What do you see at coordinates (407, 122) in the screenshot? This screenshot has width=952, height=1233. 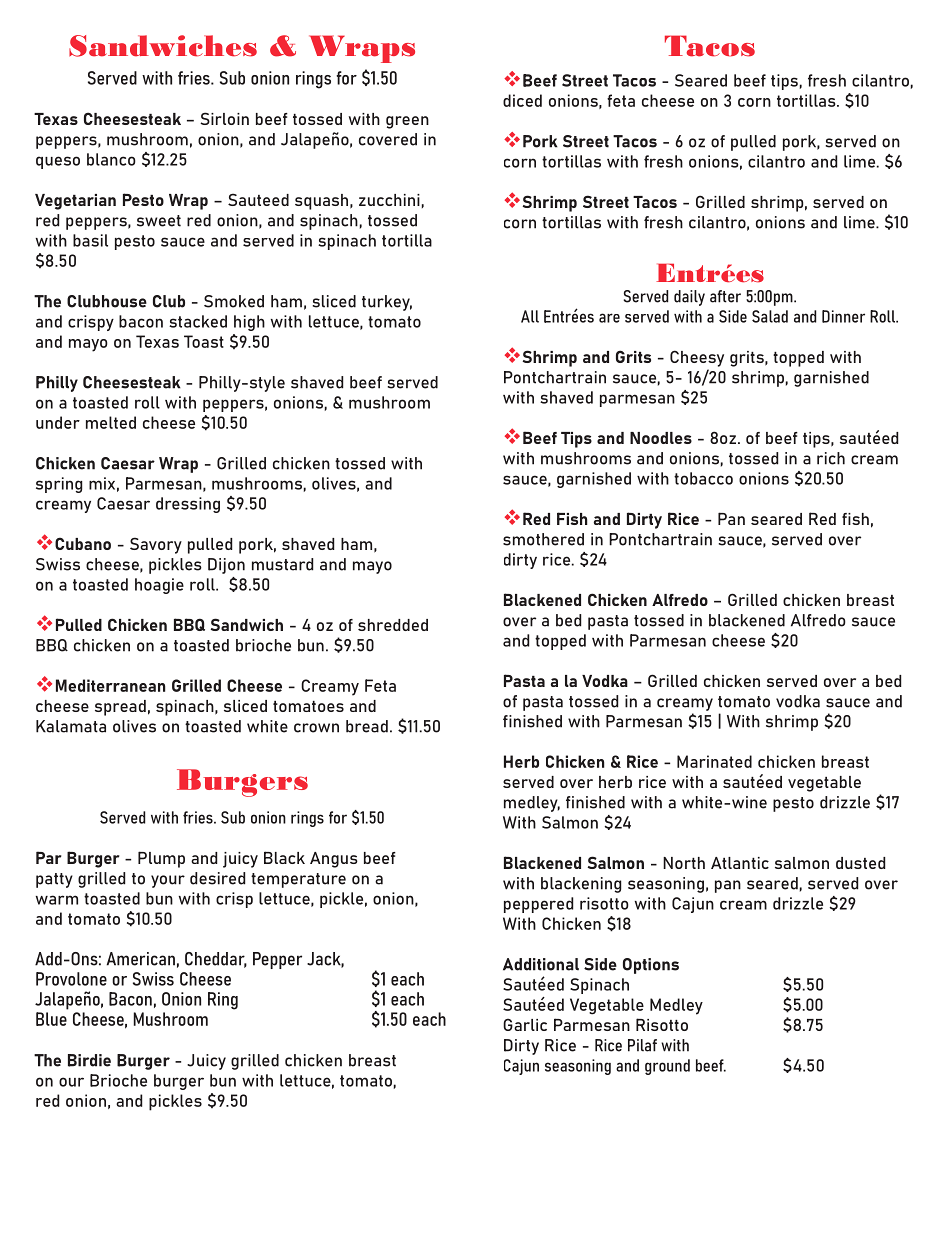 I see `green` at bounding box center [407, 122].
